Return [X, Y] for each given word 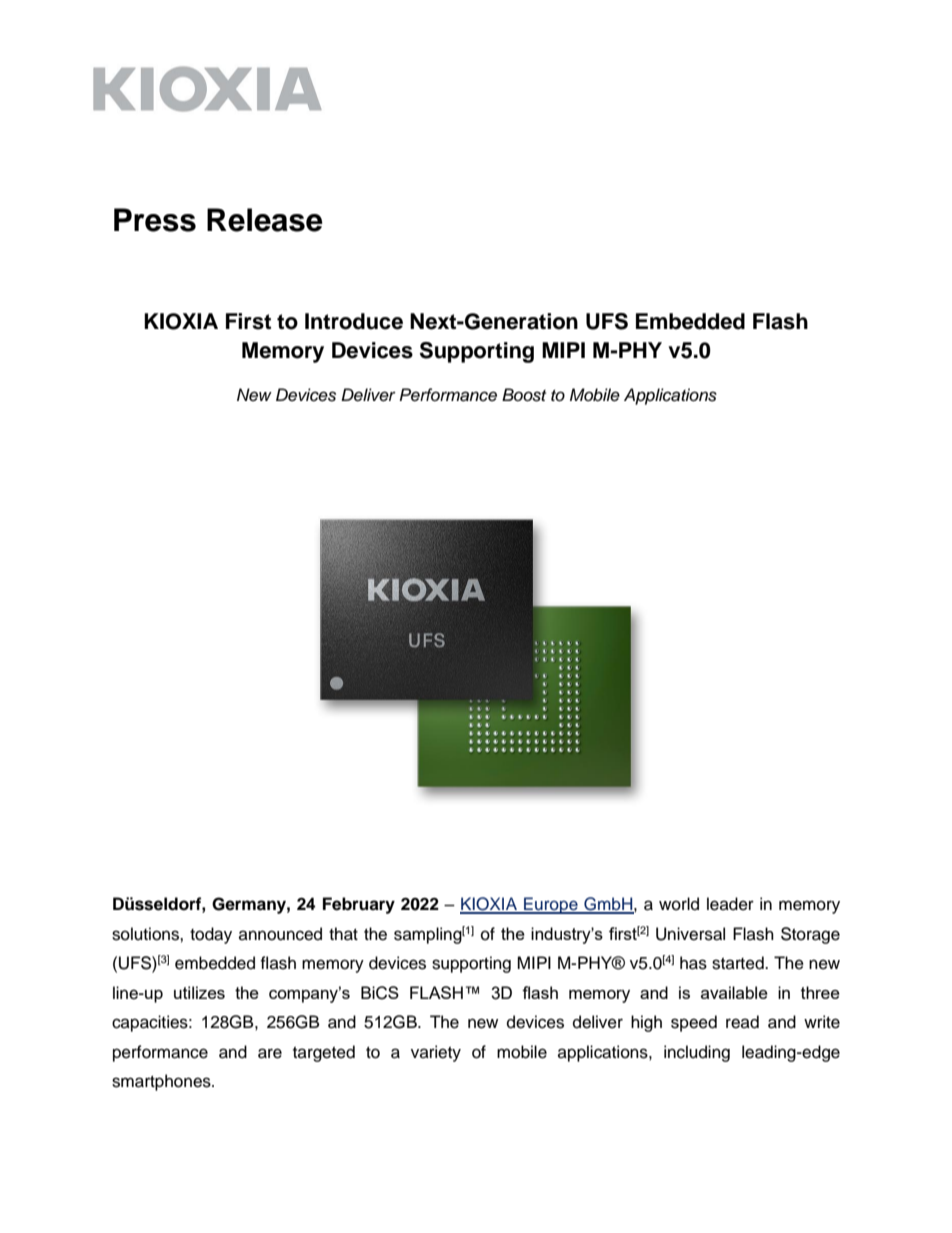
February [359, 905]
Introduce [354, 321]
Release [265, 220]
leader [730, 904]
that [343, 934]
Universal [690, 934]
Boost [524, 395]
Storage [810, 935]
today [211, 935]
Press [155, 220]
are [270, 1053]
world [679, 904]
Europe [551, 905]
